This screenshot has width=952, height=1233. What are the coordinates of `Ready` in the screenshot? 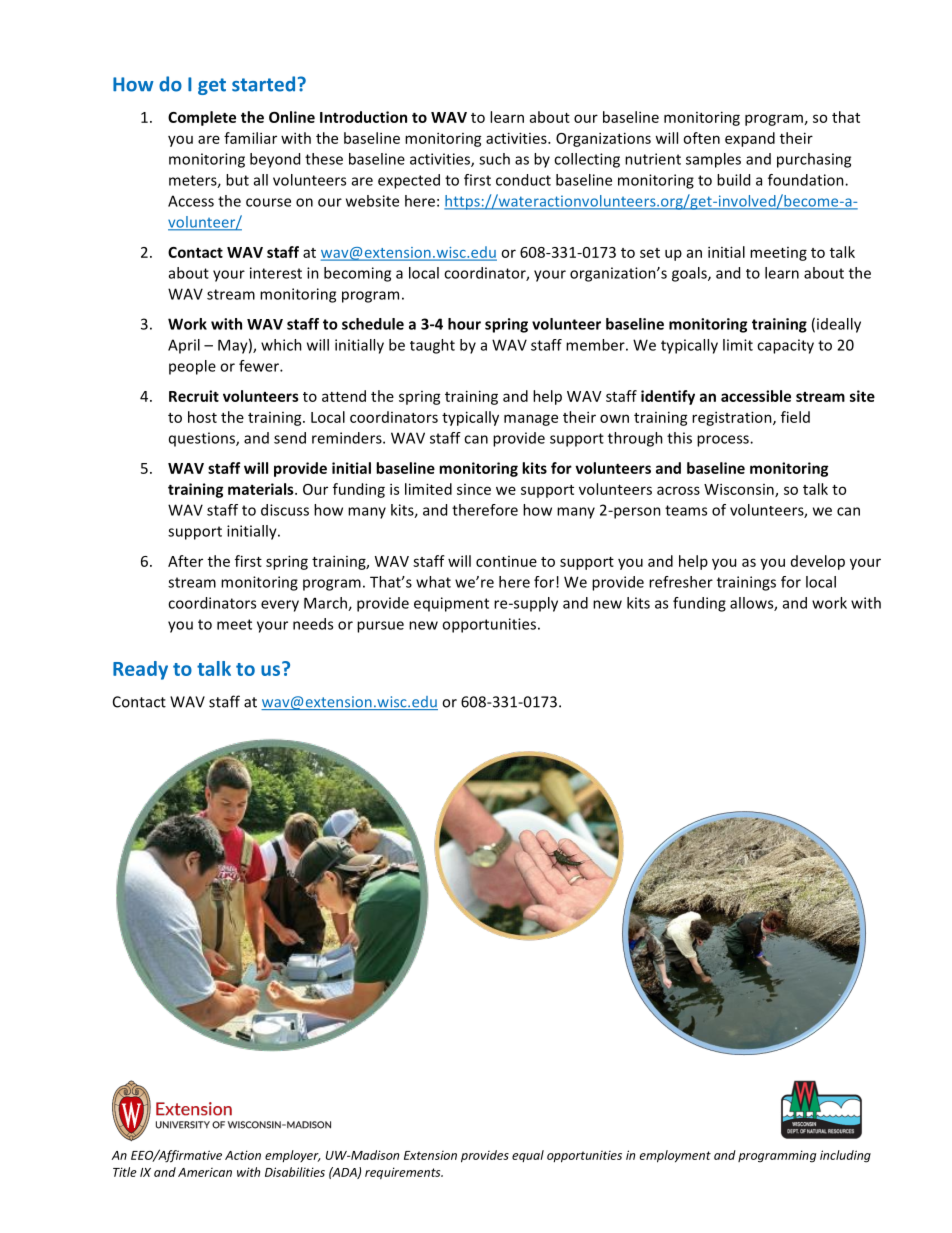 It's located at (140, 670).
